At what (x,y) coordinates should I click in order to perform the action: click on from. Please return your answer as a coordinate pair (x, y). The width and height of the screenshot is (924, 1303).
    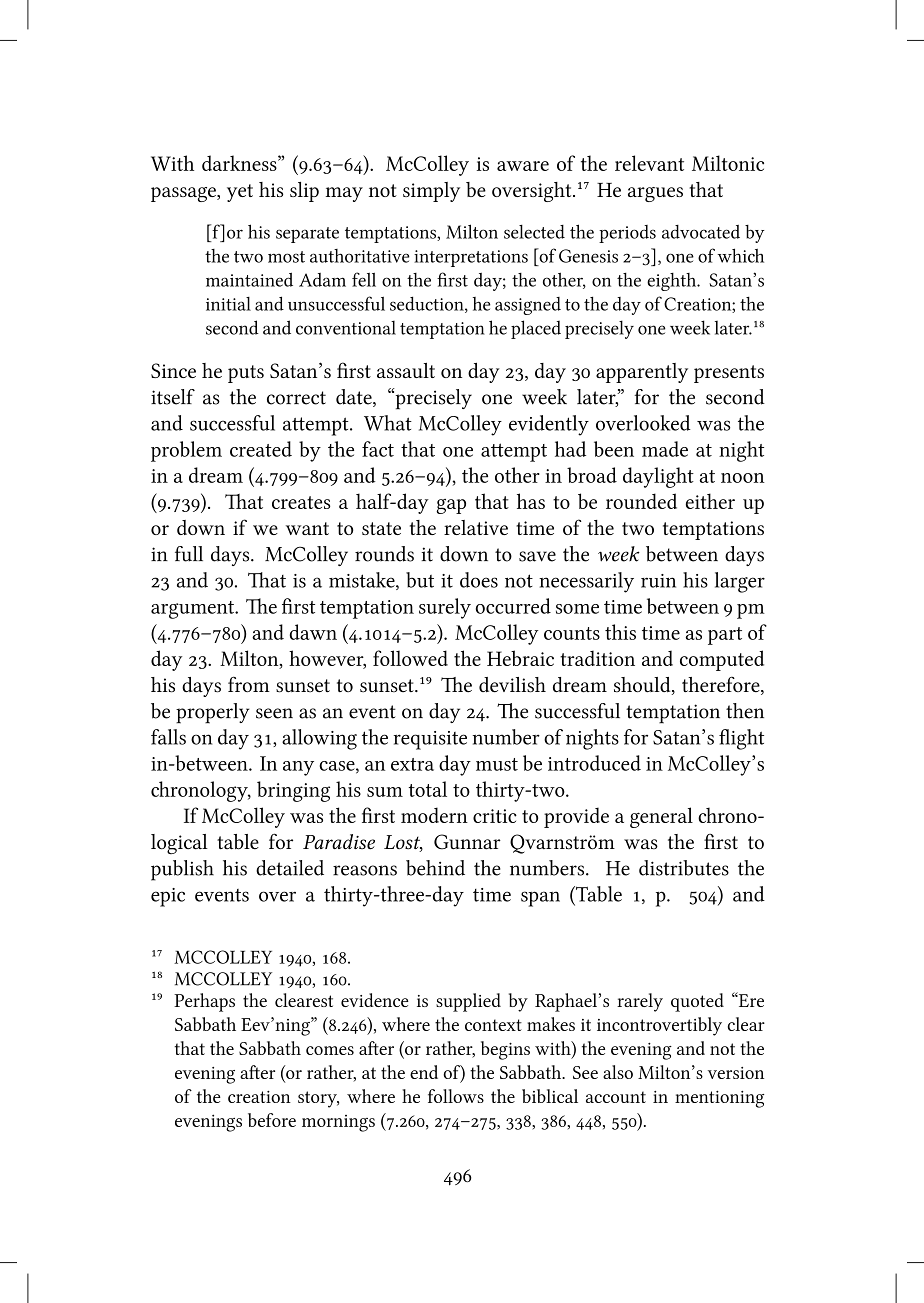
    Looking at the image, I should click on (249, 684).
